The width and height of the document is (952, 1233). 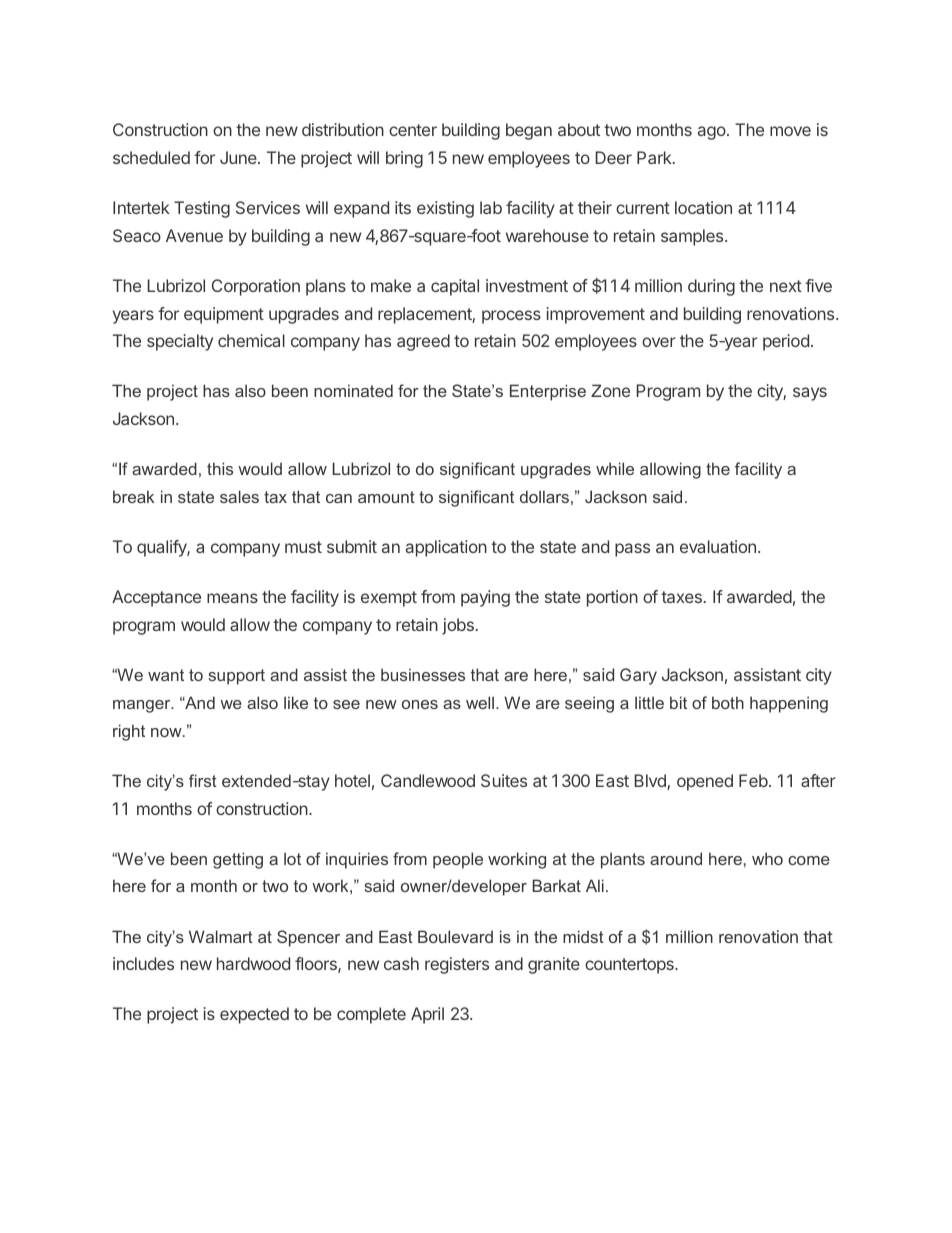 I want to click on first, so click(x=203, y=780).
